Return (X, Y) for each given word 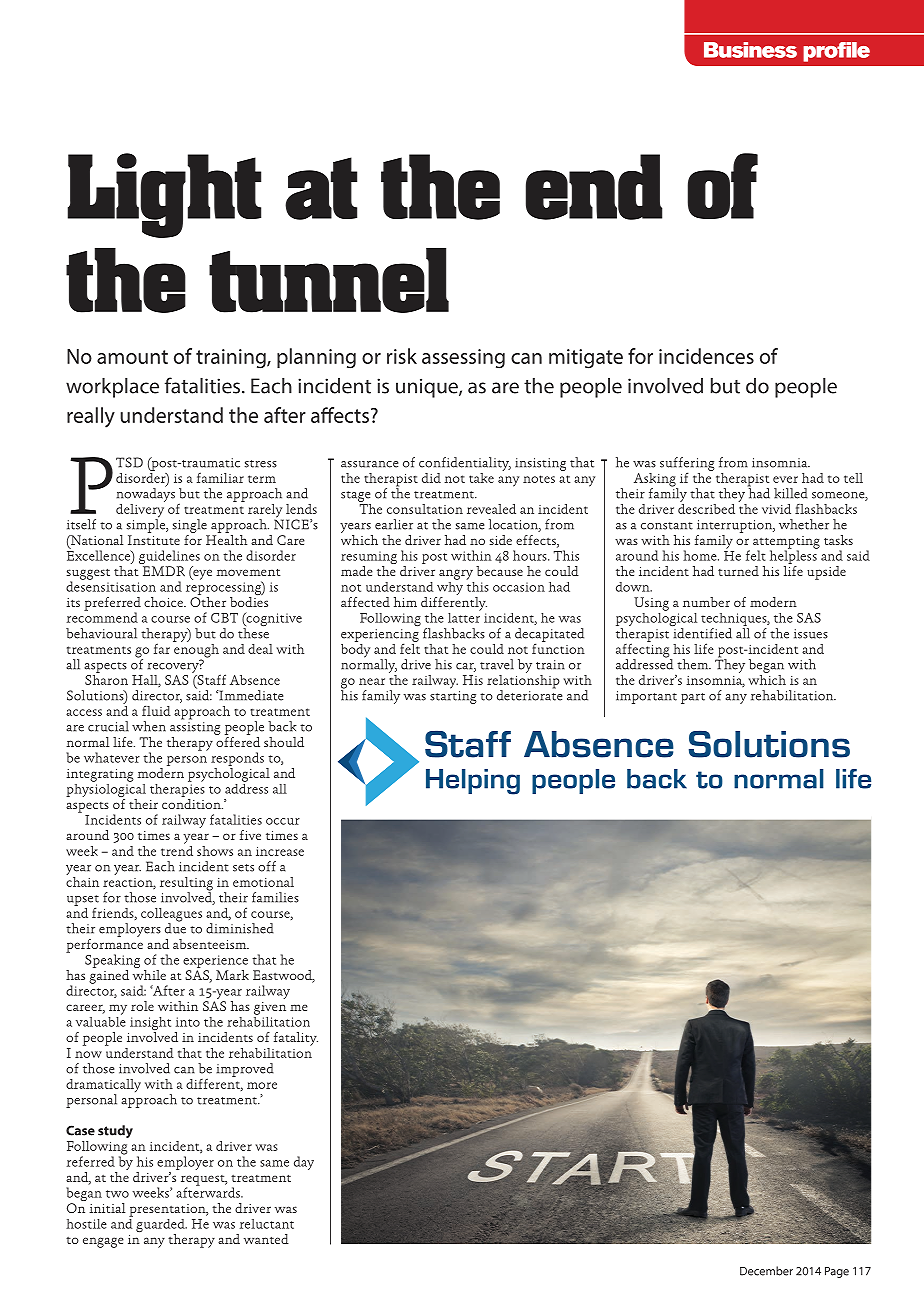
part (693, 698)
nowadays (145, 495)
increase (280, 851)
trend (177, 849)
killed (791, 493)
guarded (161, 1227)
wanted (266, 1239)
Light (164, 195)
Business (750, 50)
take (481, 478)
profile (836, 52)
